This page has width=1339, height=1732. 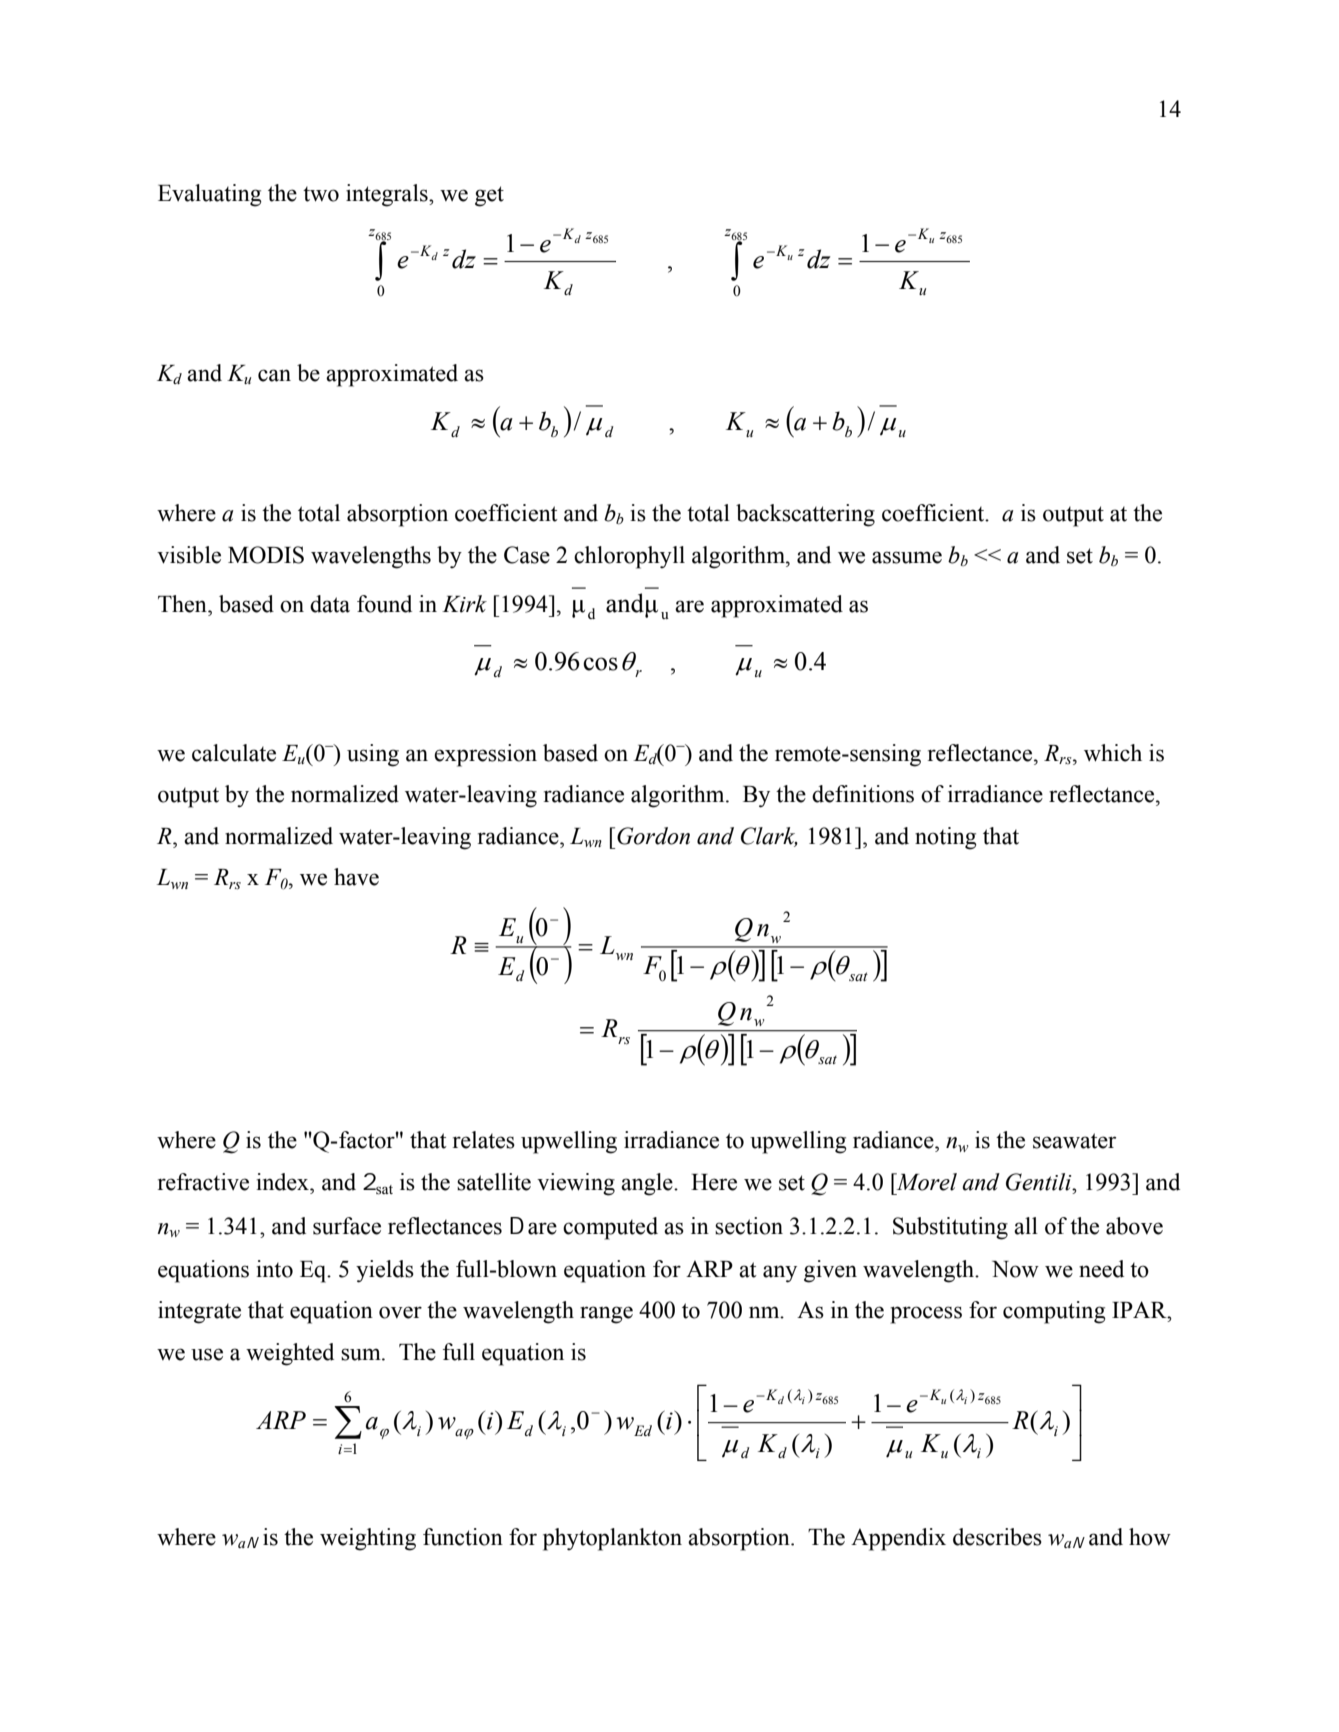 What do you see at coordinates (368, 1539) in the page?
I see `weighting` at bounding box center [368, 1539].
